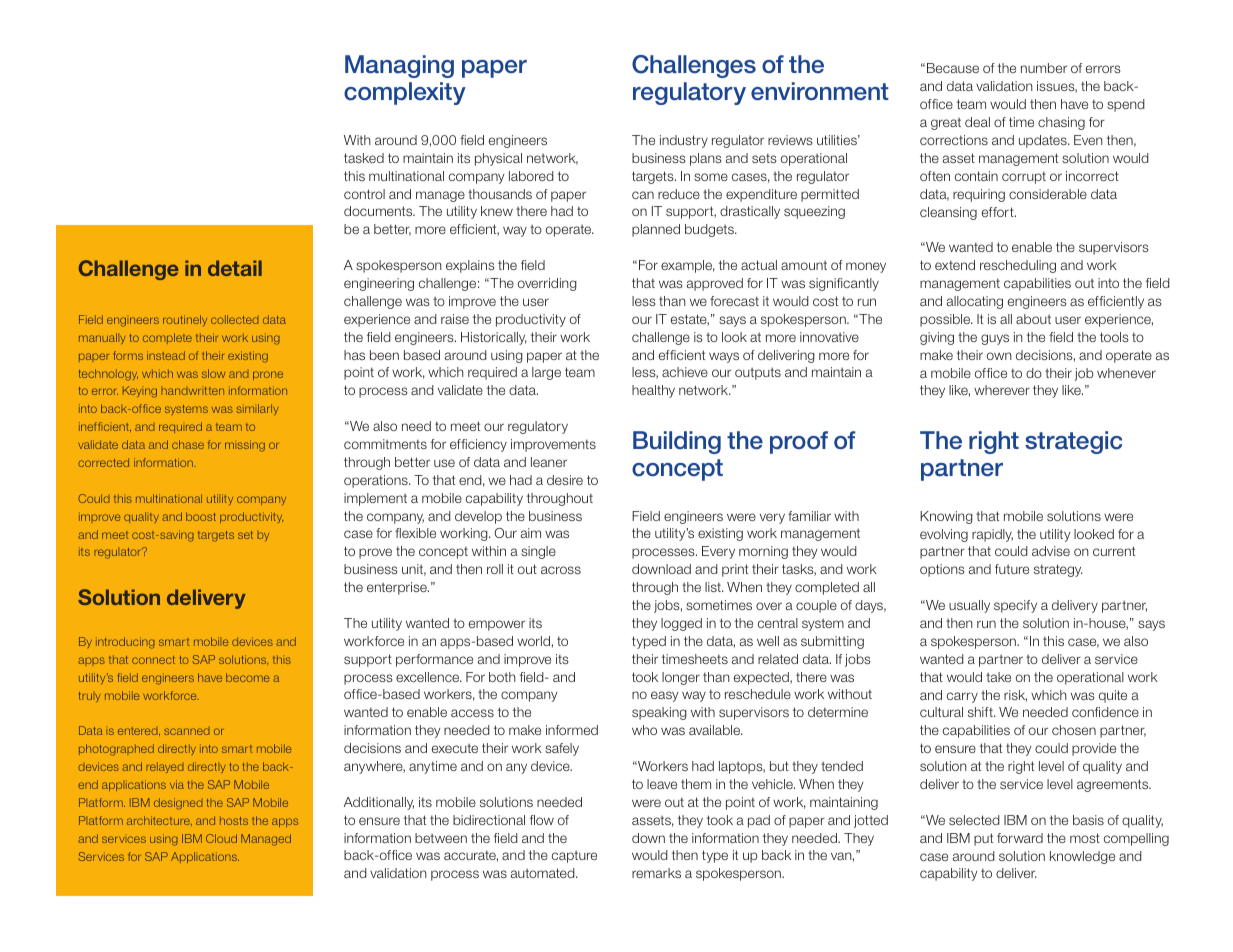 This screenshot has width=1233, height=952. What do you see at coordinates (1044, 68) in the screenshot?
I see `number` at bounding box center [1044, 68].
